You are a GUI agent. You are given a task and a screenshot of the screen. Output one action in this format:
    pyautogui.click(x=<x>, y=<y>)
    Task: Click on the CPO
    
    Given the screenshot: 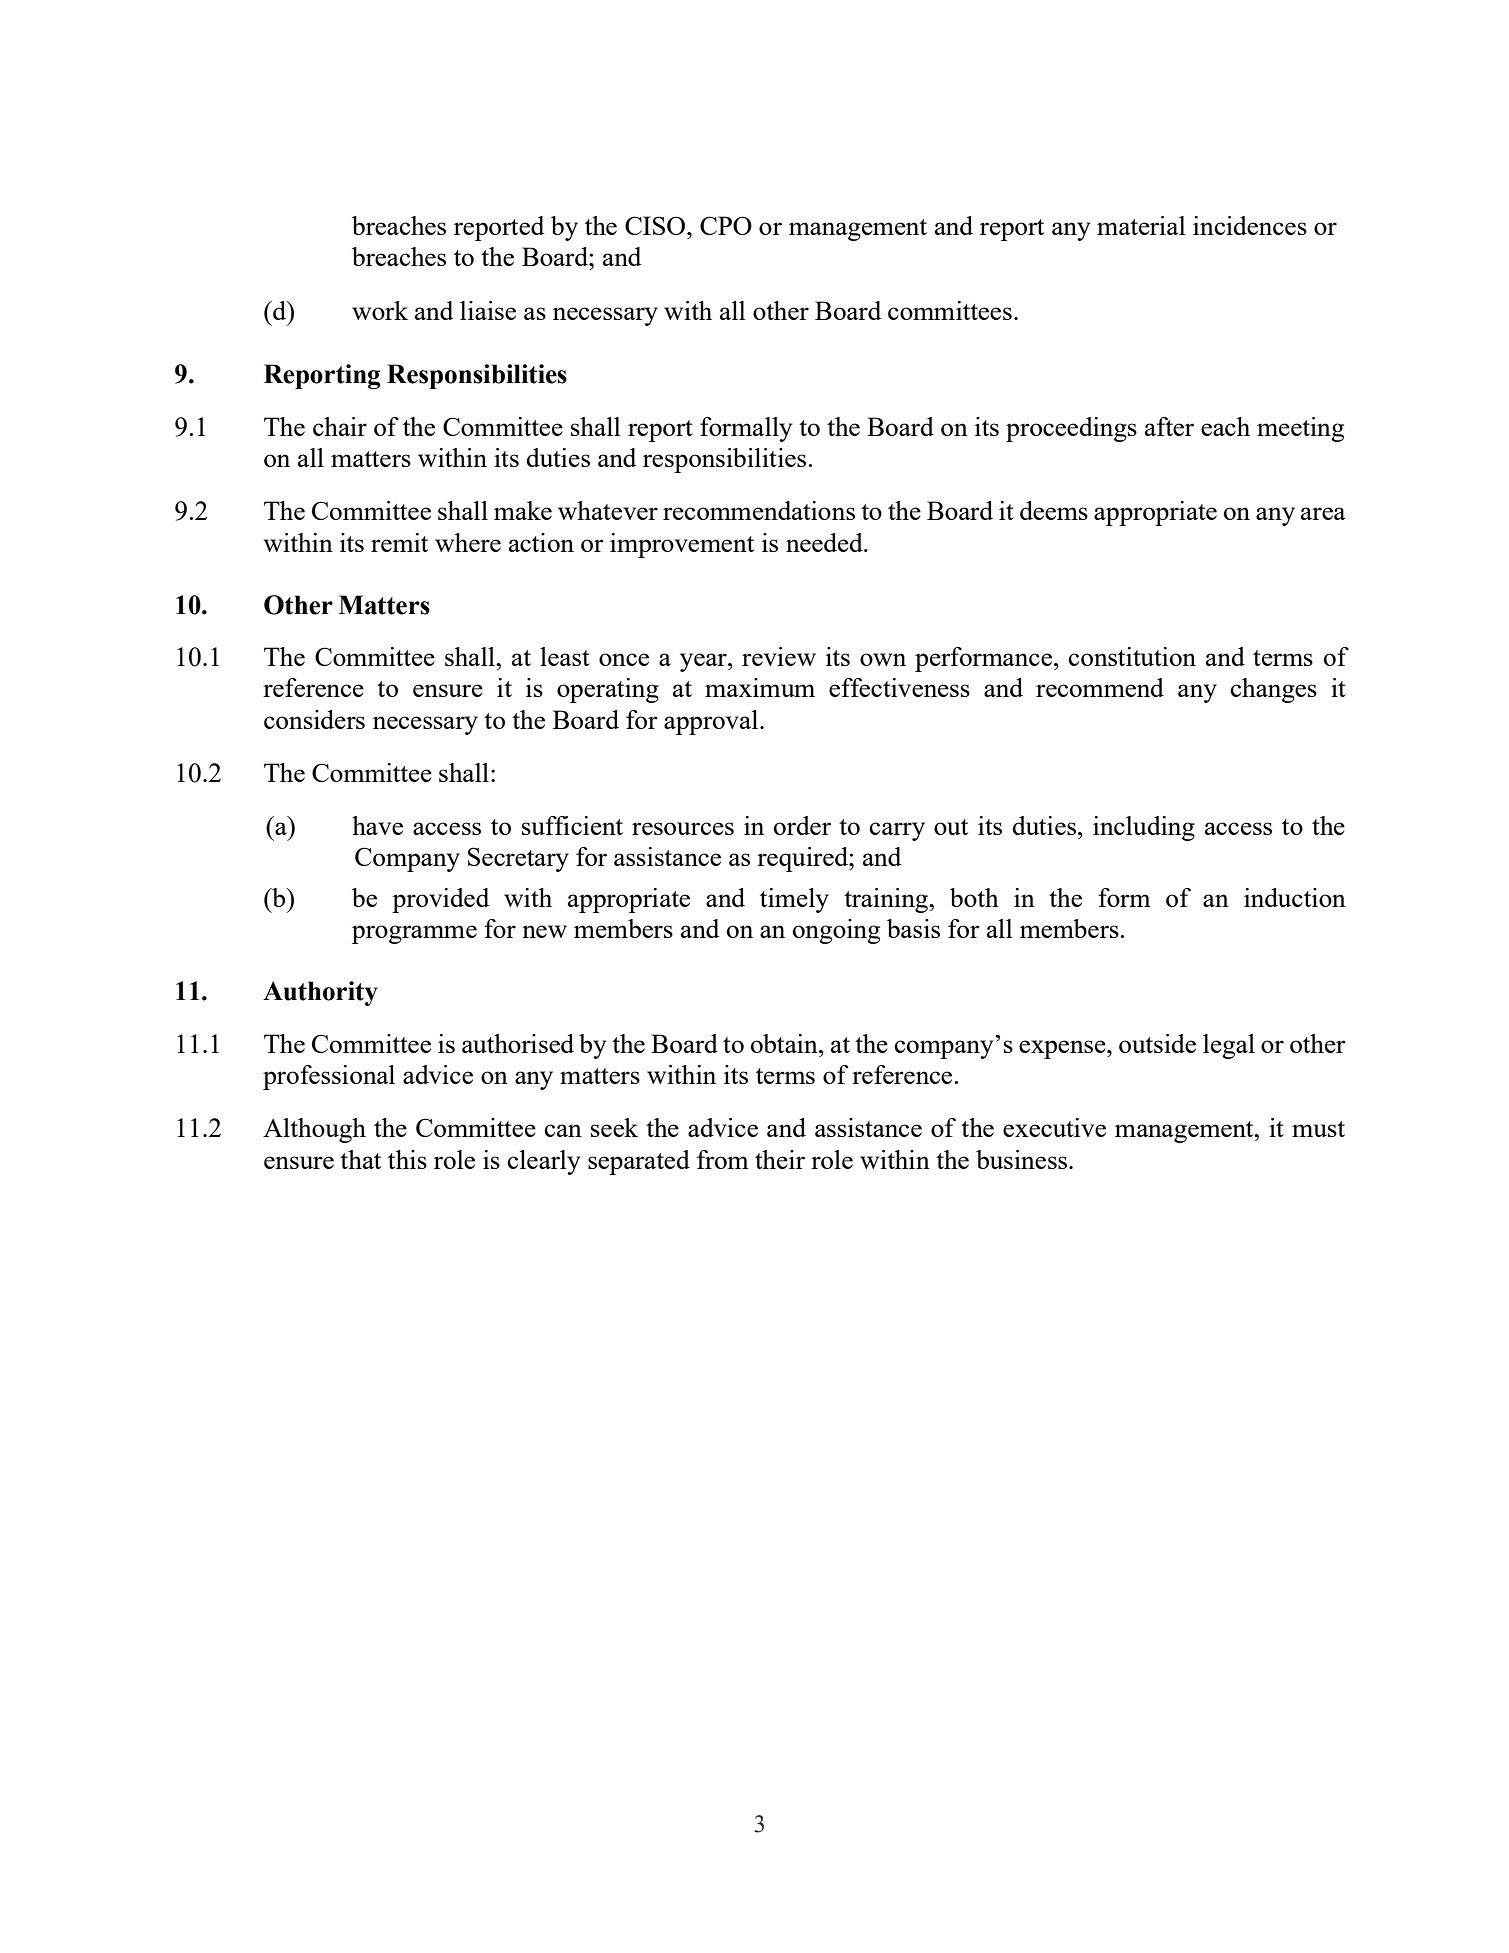 What is the action you would take?
    pyautogui.click(x=726, y=225)
